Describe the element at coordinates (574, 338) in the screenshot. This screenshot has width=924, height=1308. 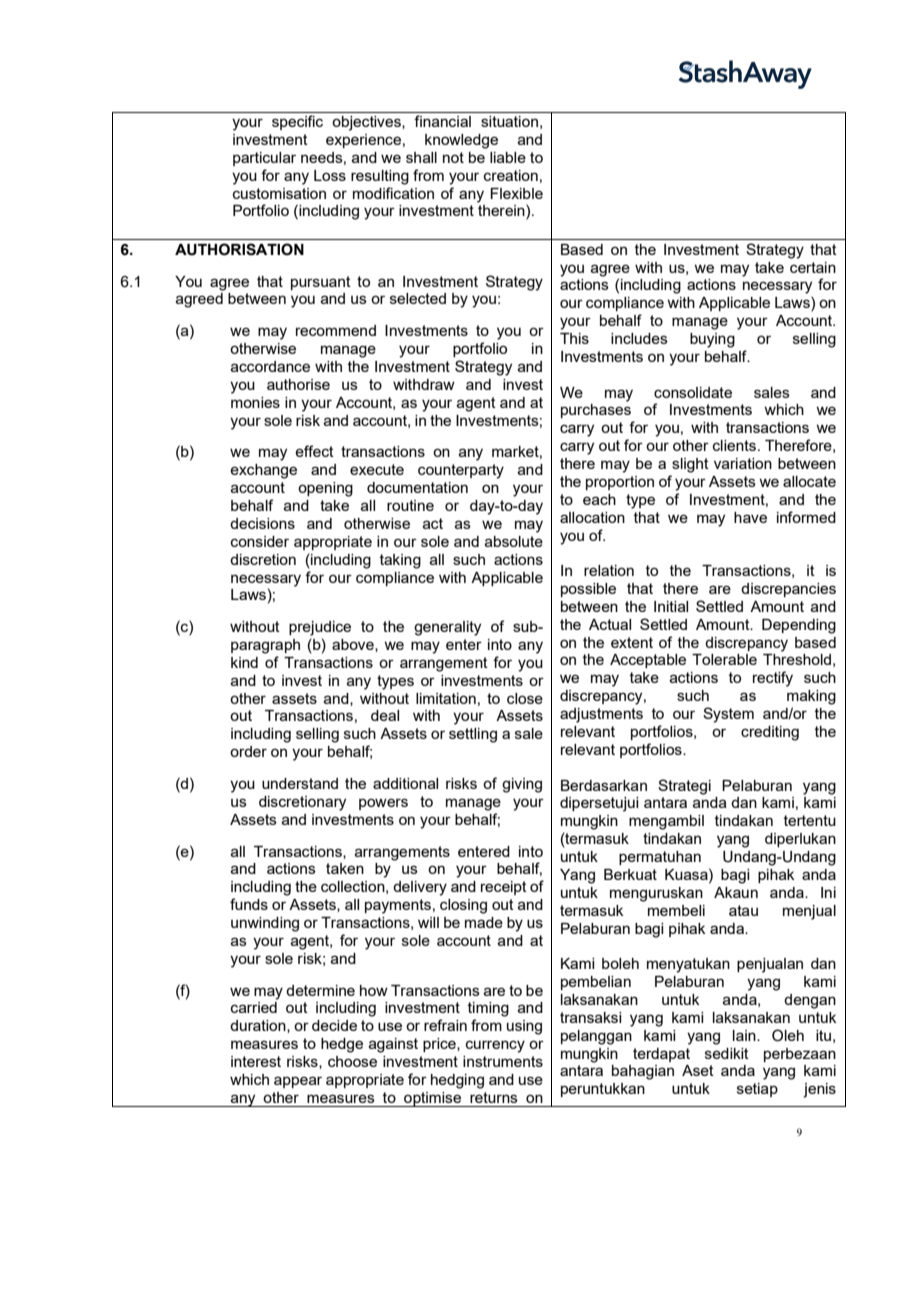
I see `This` at that location.
